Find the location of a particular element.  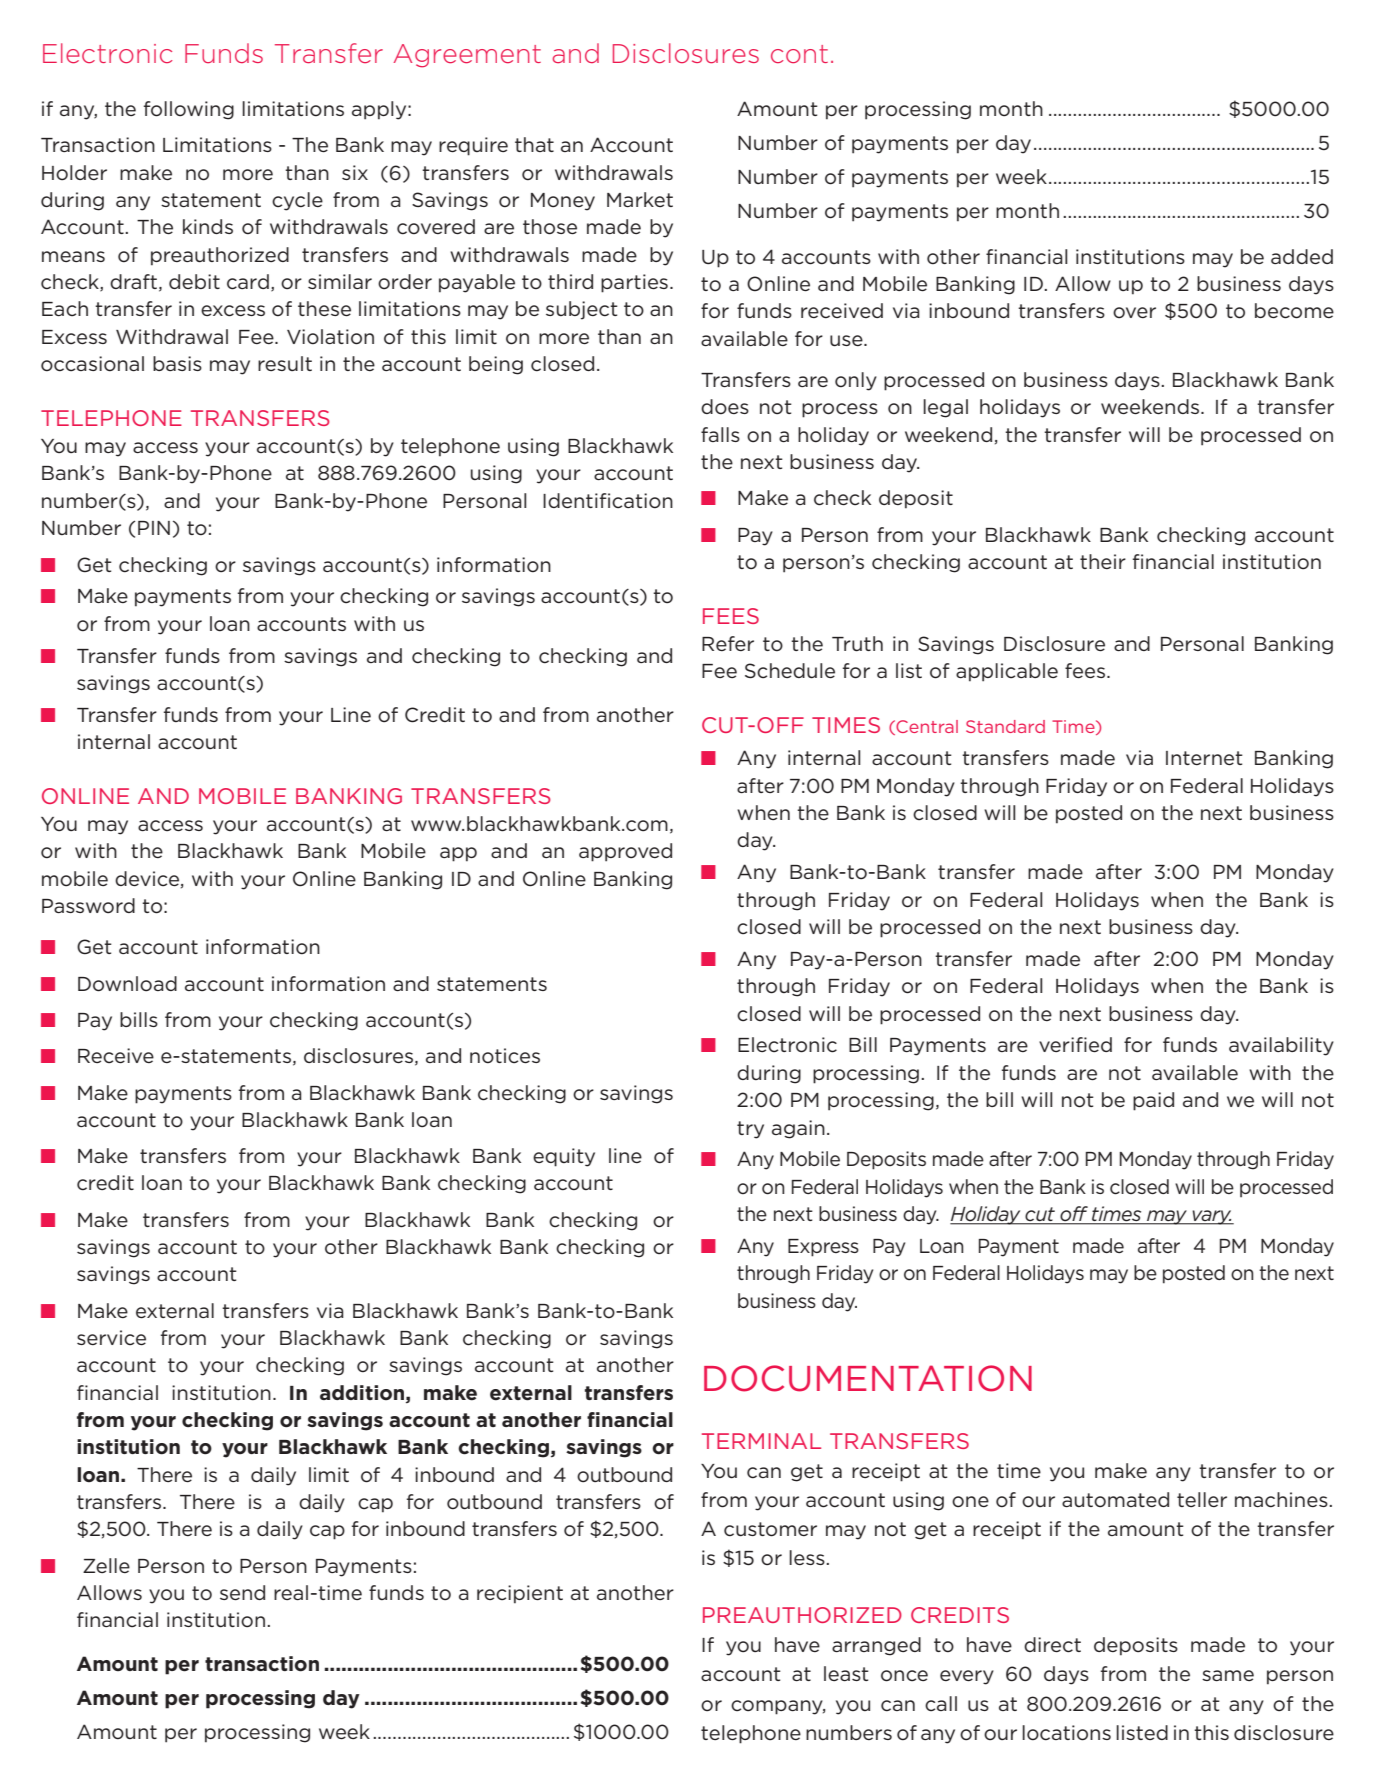

approved is located at coordinates (625, 852).
